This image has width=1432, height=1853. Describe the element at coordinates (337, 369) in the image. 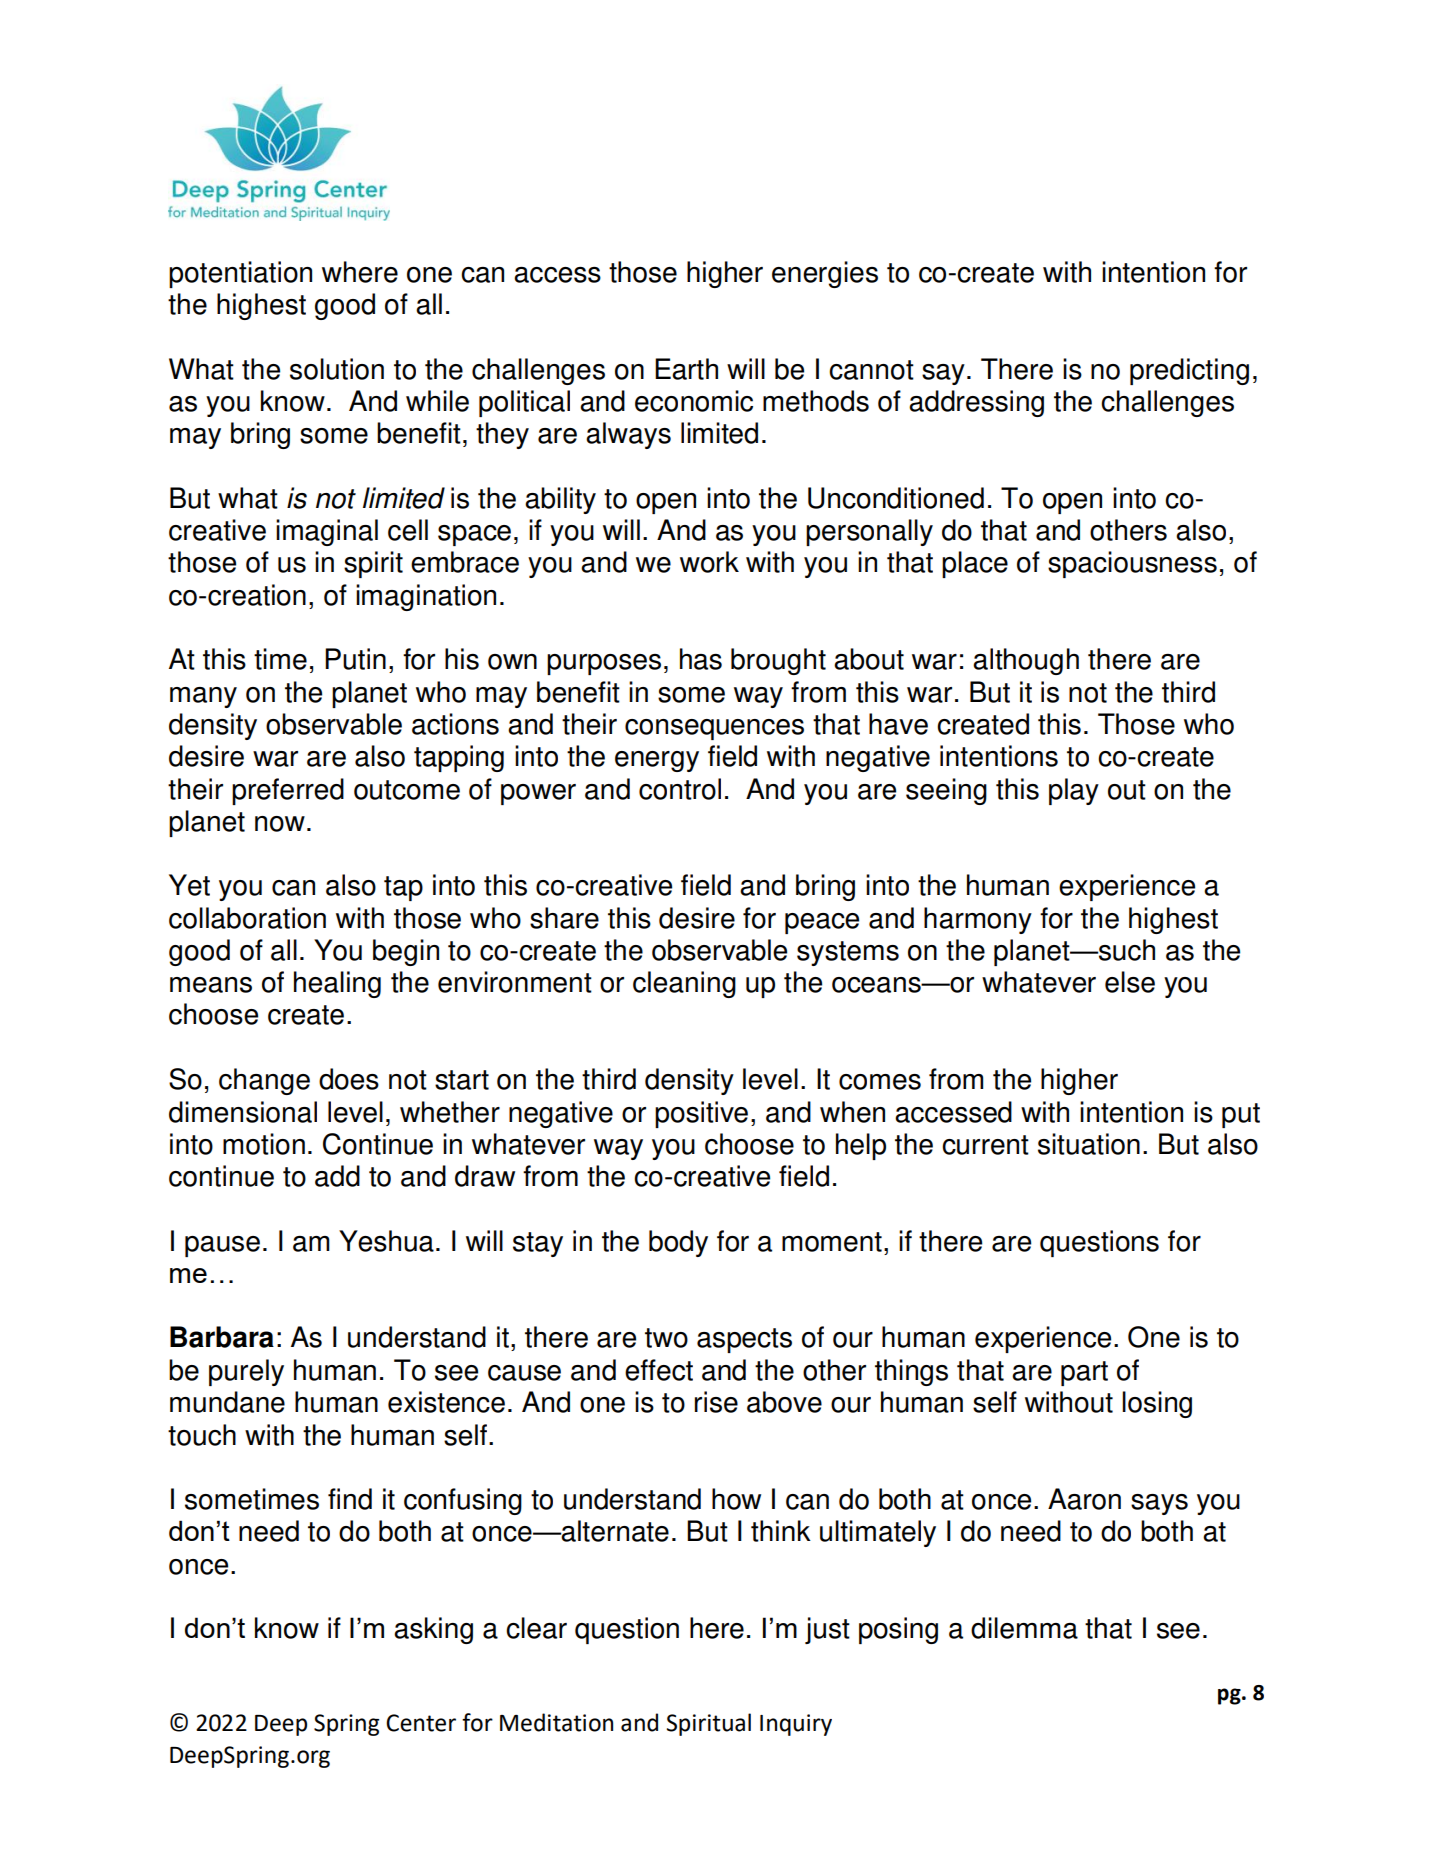

I see `solution` at that location.
